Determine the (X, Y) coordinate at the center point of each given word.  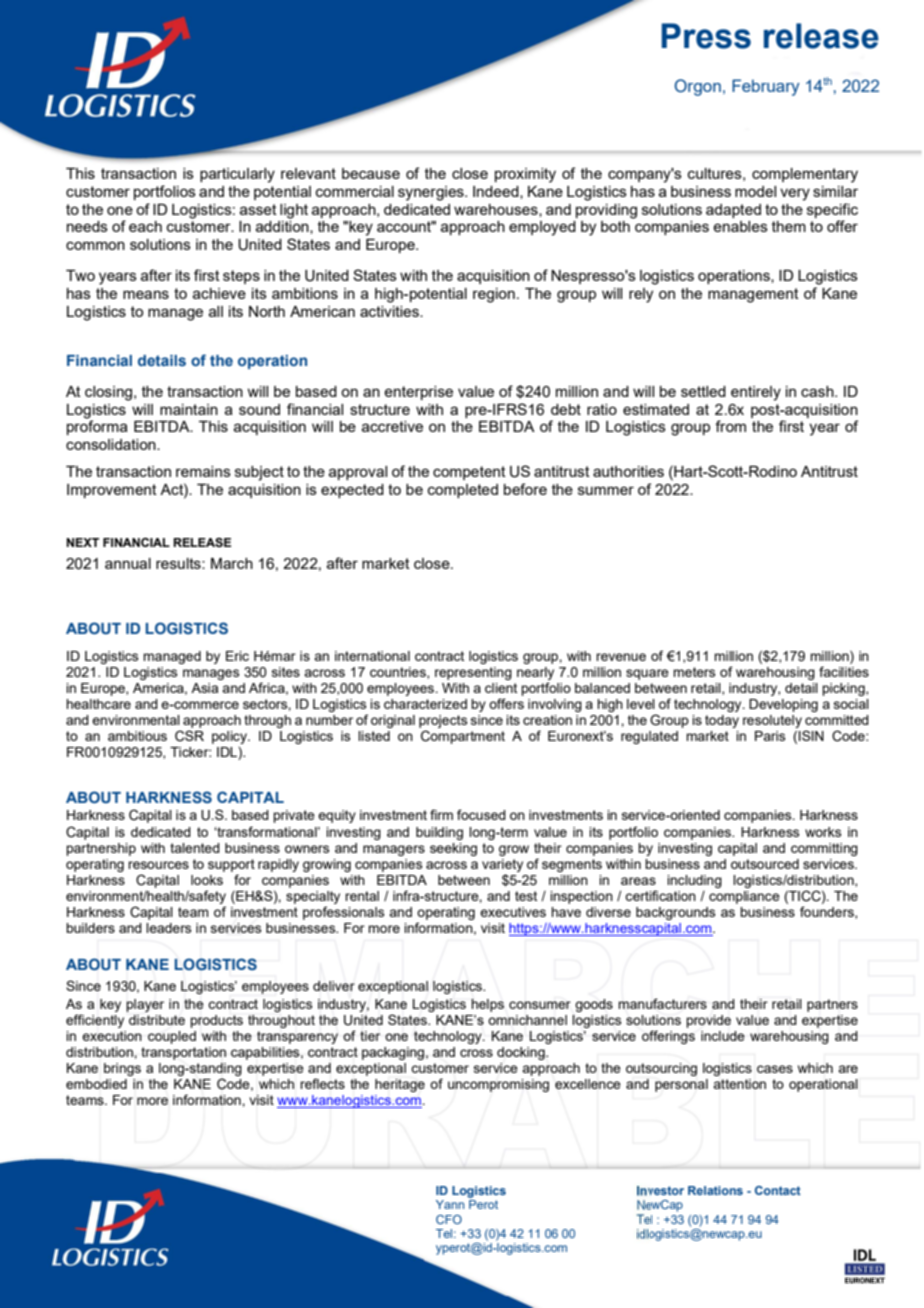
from (730, 426)
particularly (237, 175)
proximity (525, 175)
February (766, 87)
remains (203, 471)
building (439, 833)
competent (469, 473)
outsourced (765, 864)
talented (195, 848)
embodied (96, 1084)
